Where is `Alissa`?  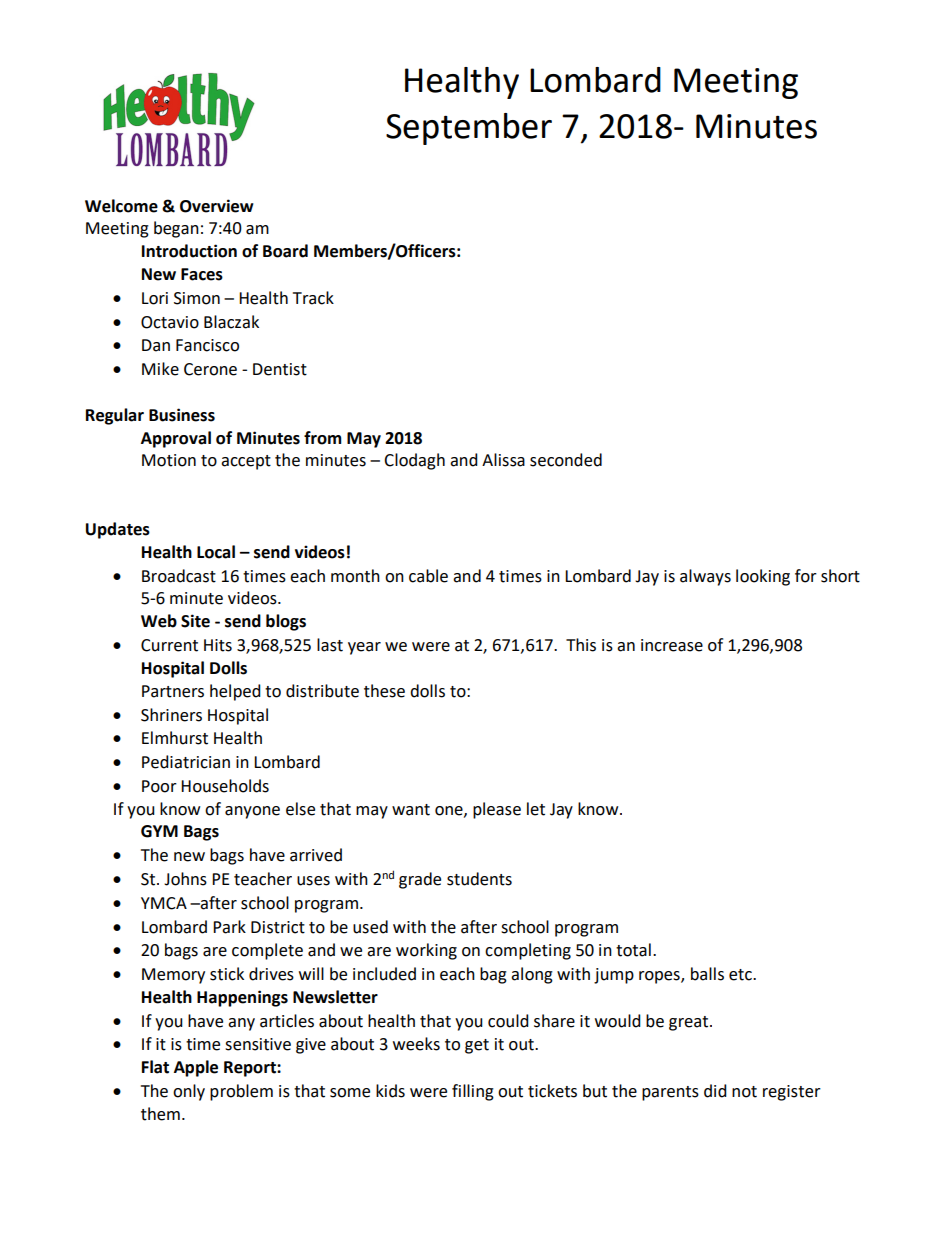
Alissa is located at coordinates (503, 460).
